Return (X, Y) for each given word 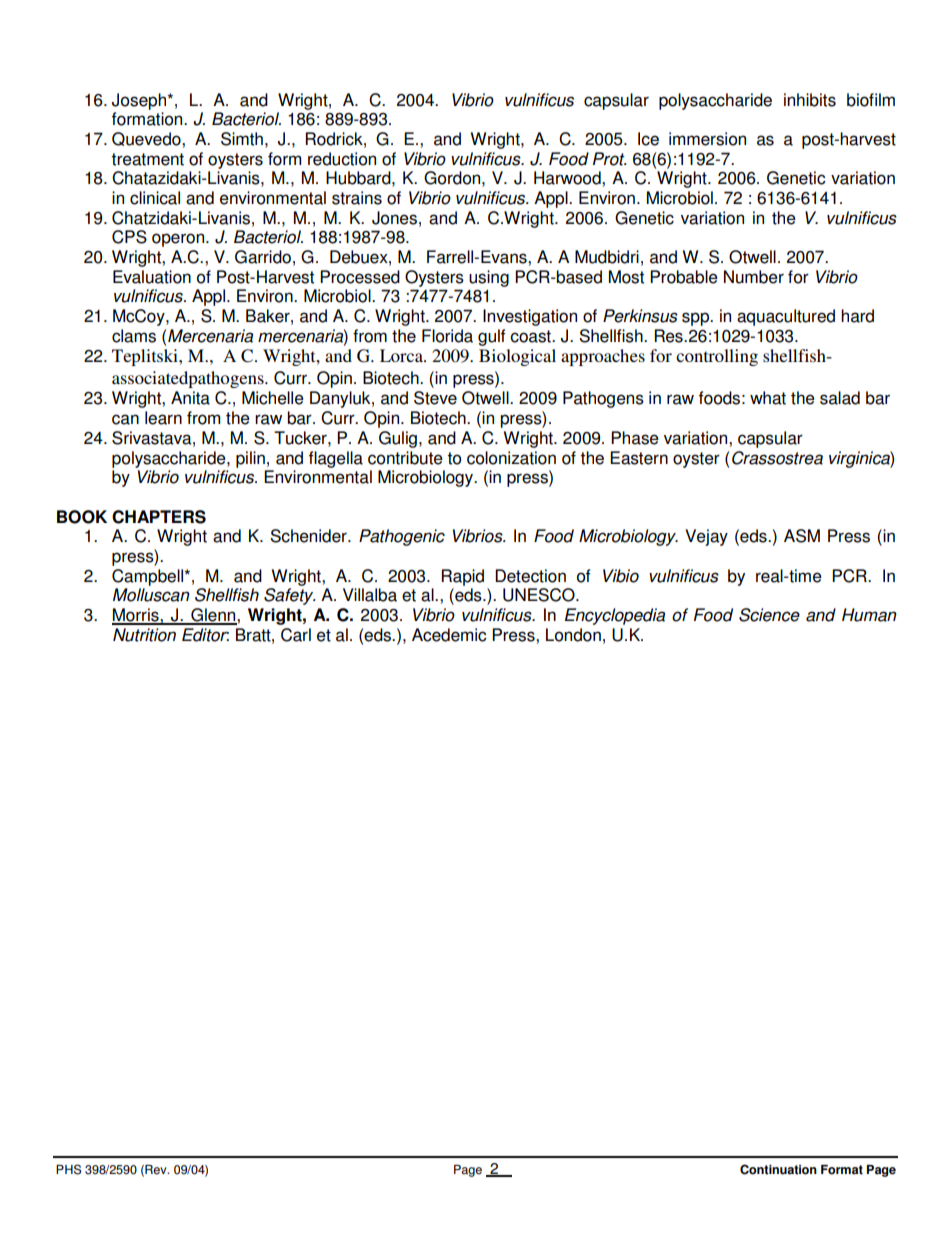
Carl (296, 635)
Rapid (463, 577)
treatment (147, 159)
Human (869, 615)
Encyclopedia (615, 616)
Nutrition (144, 635)
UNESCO (540, 595)
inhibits (810, 100)
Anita (190, 398)
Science (769, 615)
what (768, 398)
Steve (435, 398)
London (573, 635)
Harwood (568, 178)
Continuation (778, 1169)
